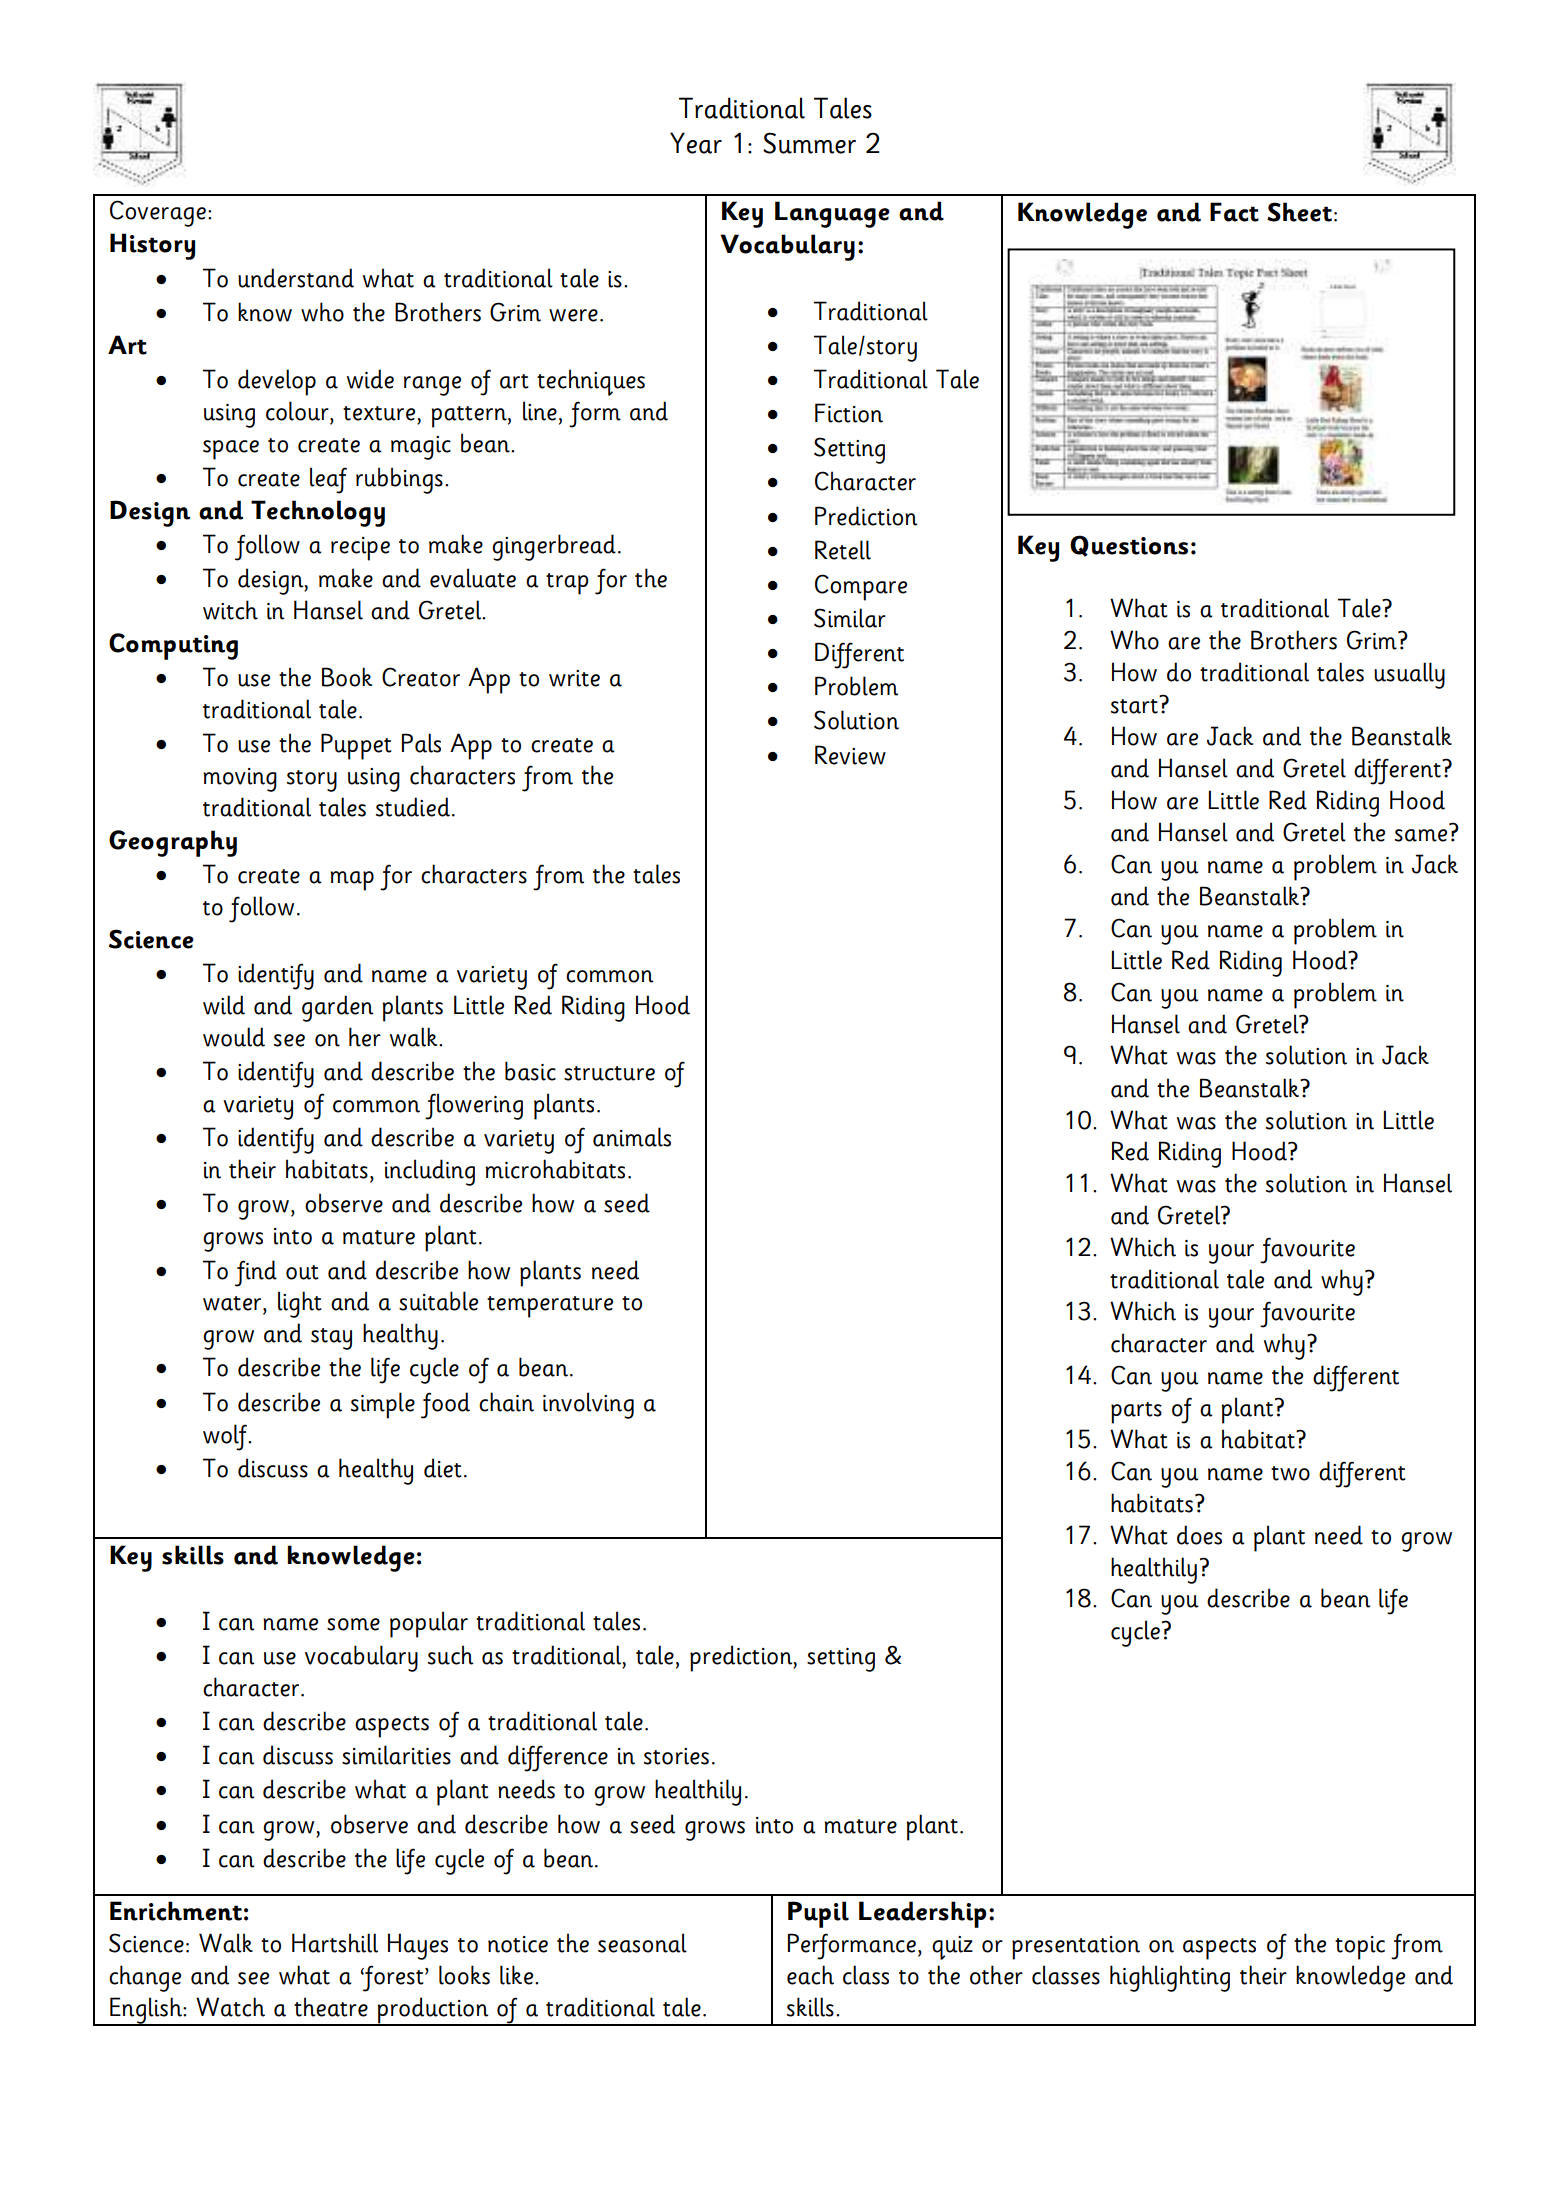  What do you see at coordinates (588, 1405) in the image?
I see `involving` at bounding box center [588, 1405].
